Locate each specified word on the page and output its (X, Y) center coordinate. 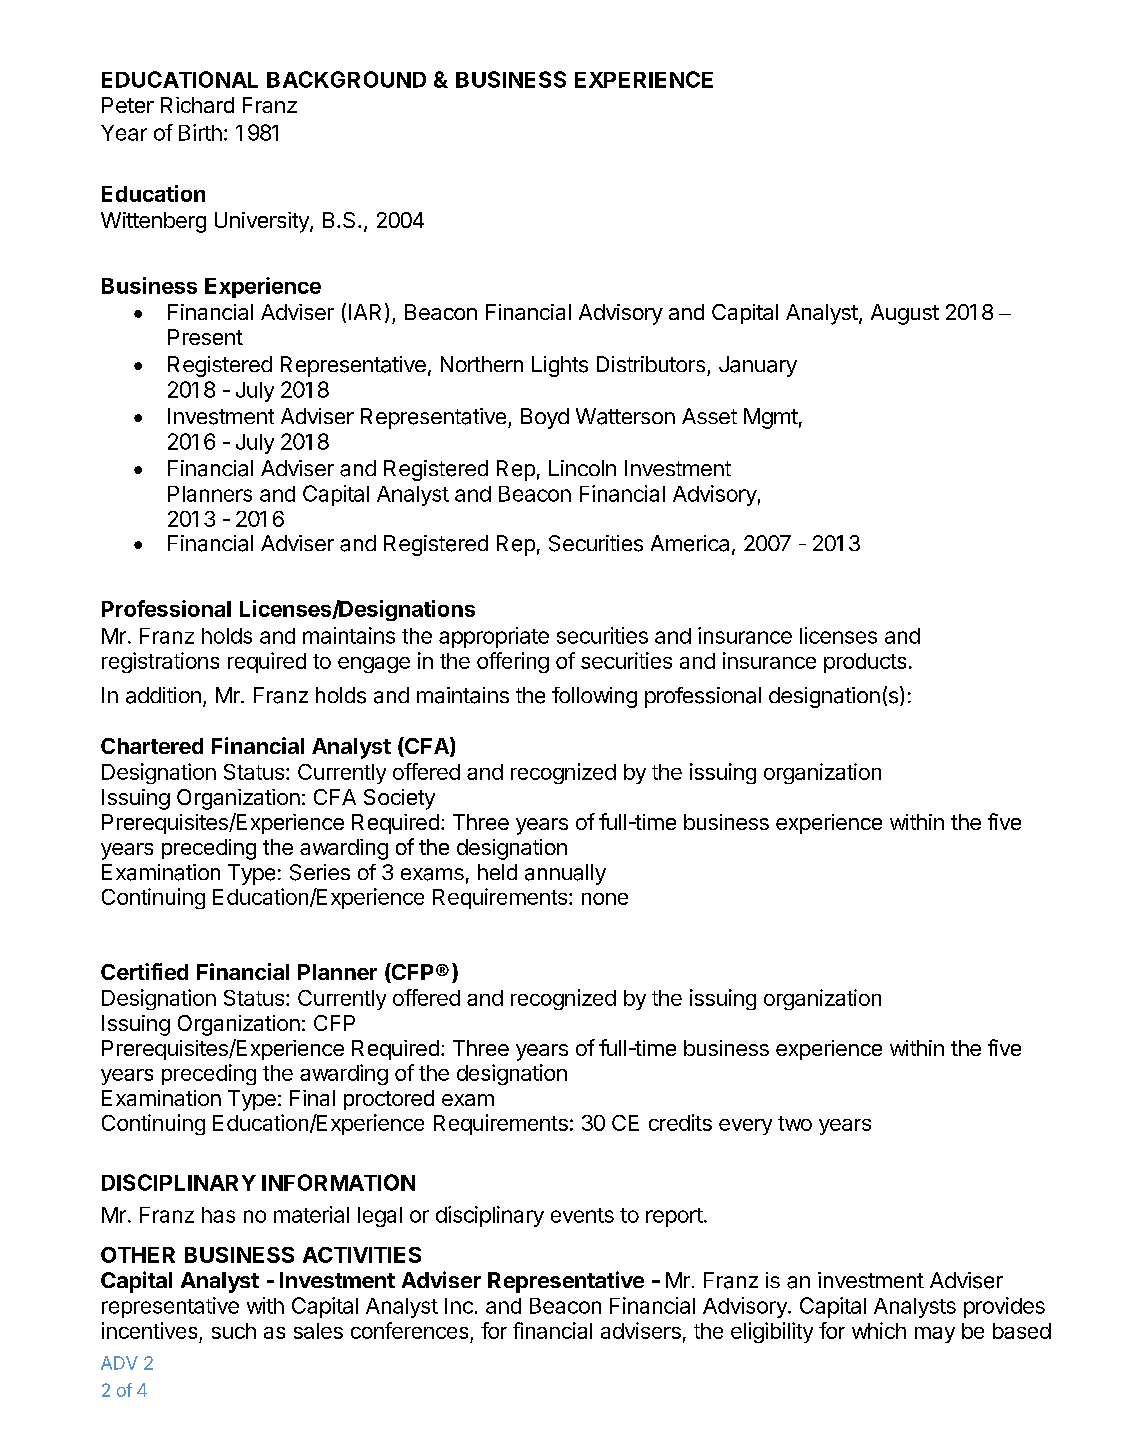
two (795, 1123)
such (234, 1331)
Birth (200, 132)
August (905, 314)
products (865, 663)
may (935, 1335)
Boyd (545, 418)
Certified (144, 971)
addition (163, 695)
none (605, 899)
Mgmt (771, 418)
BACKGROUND (346, 79)
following (594, 697)
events (582, 1215)
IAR (365, 312)
